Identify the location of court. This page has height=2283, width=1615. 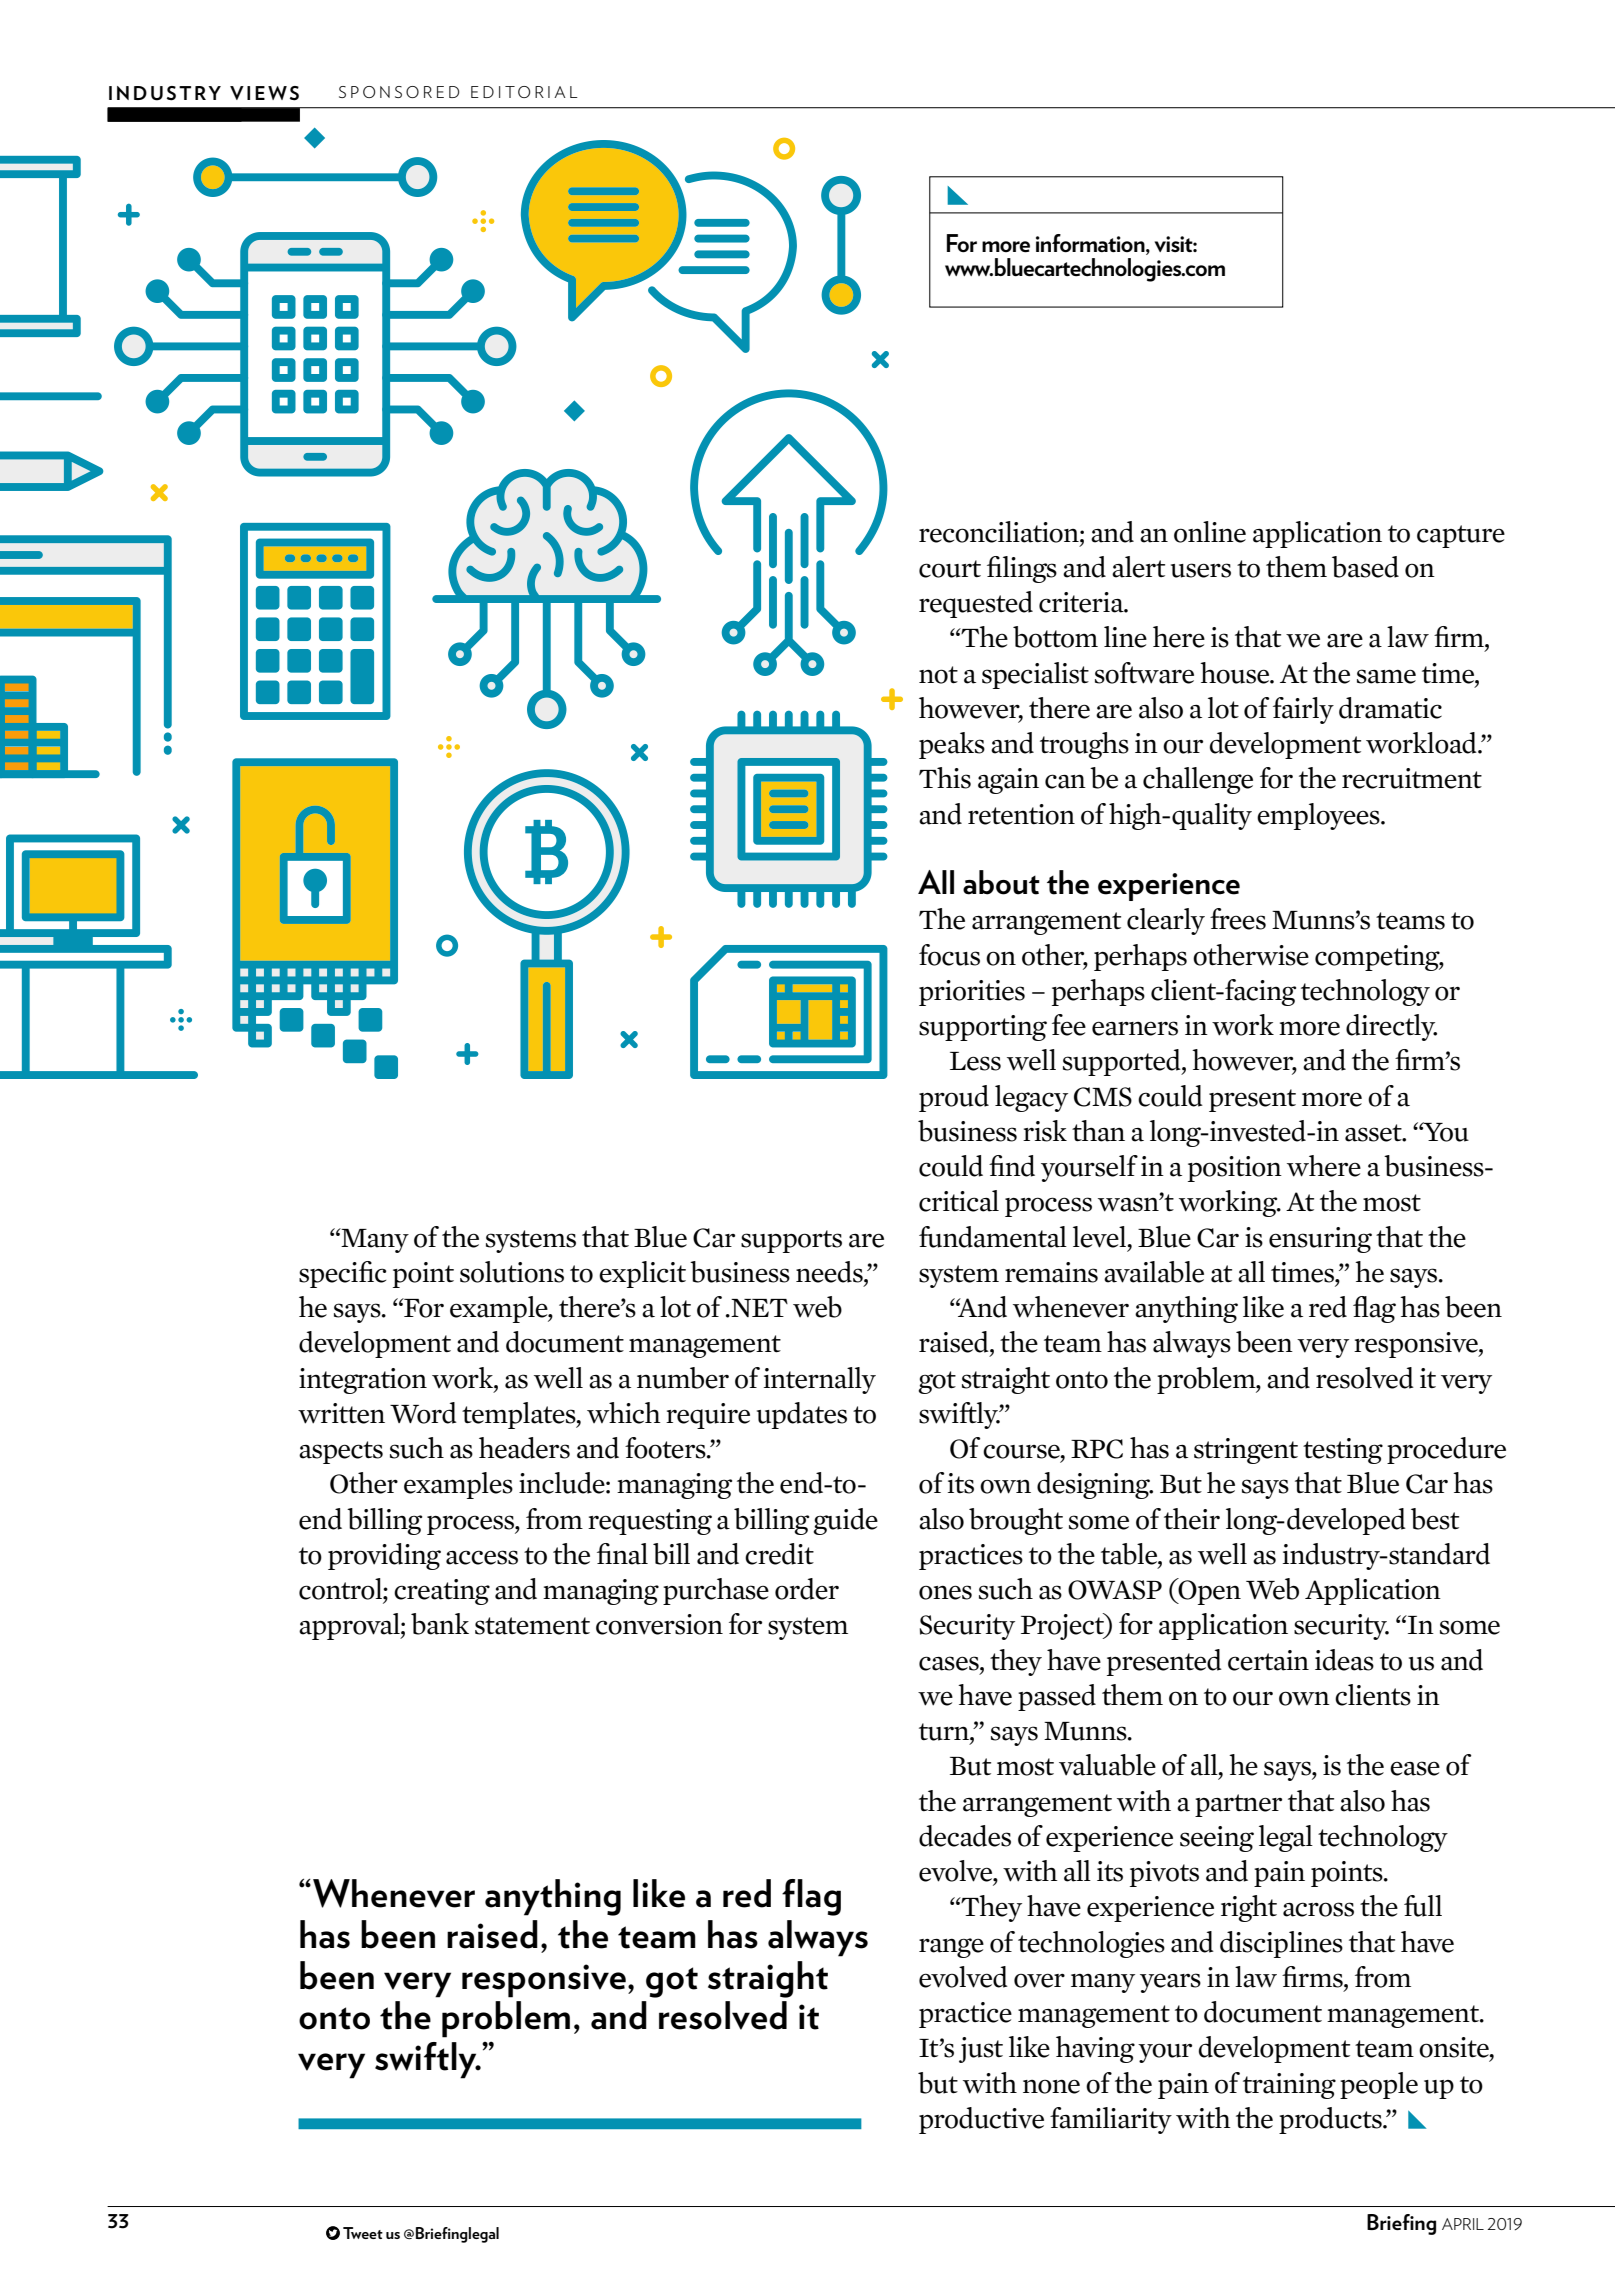
(950, 569).
